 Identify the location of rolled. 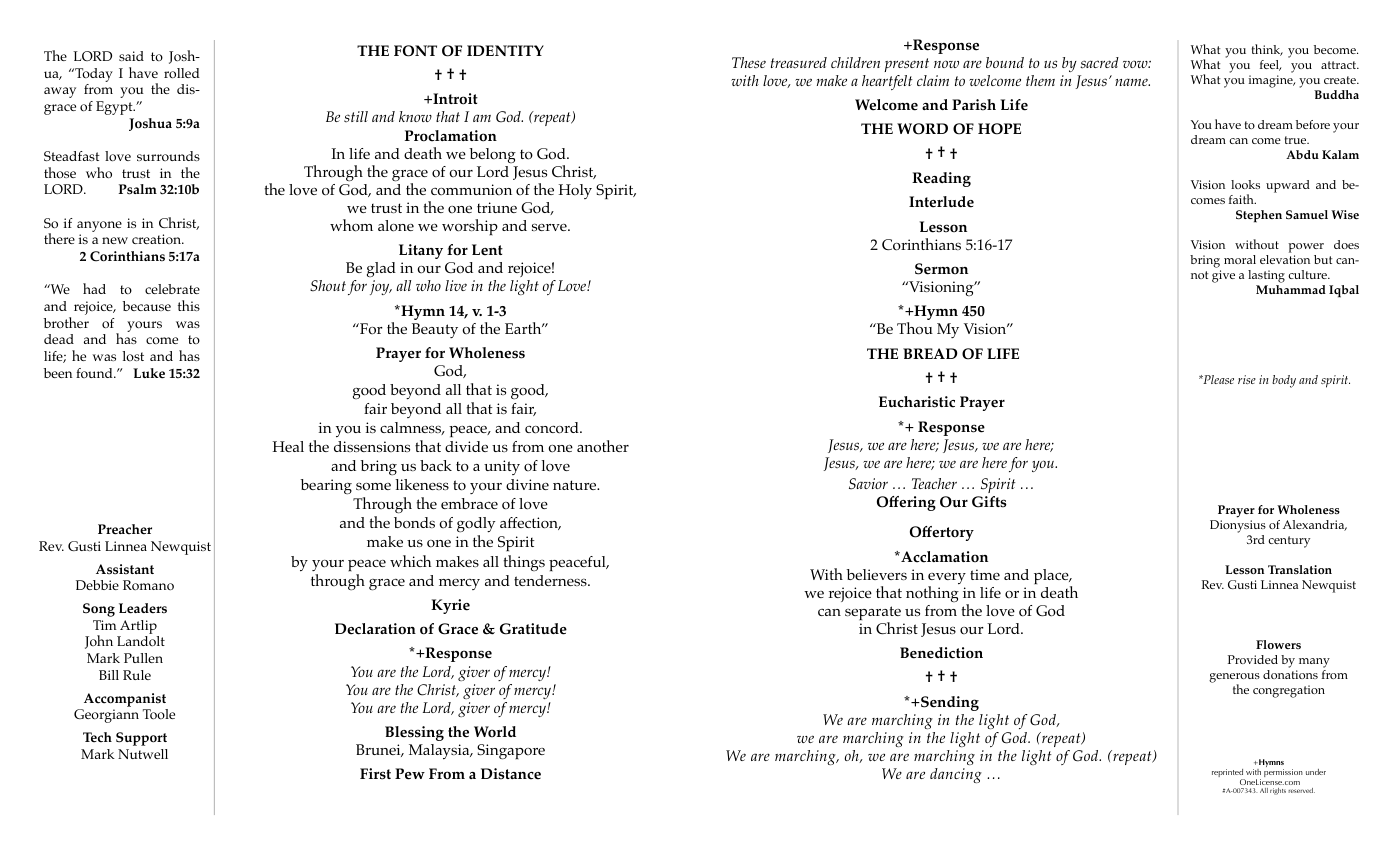
(182, 73).
